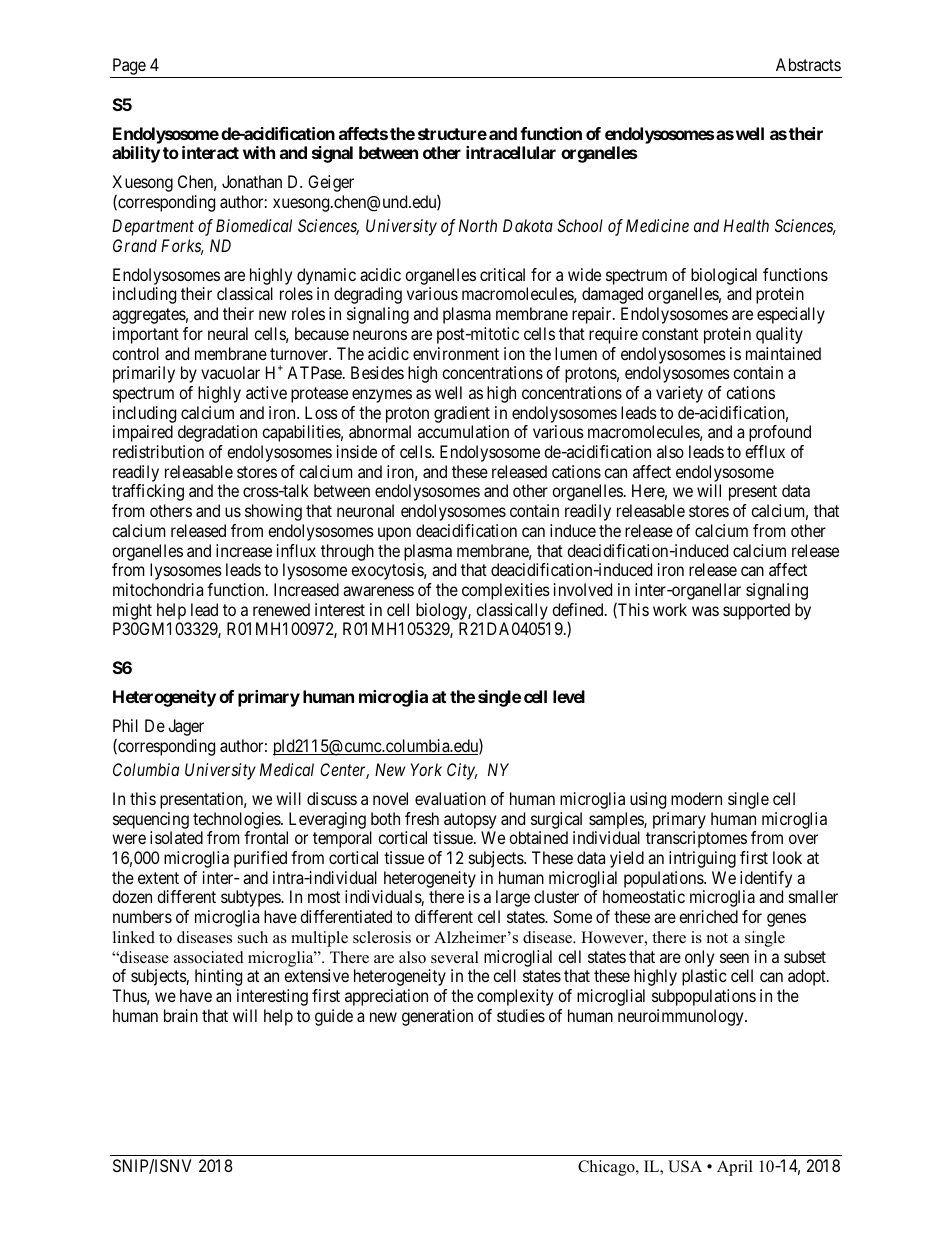  Describe the element at coordinates (478, 225) in the screenshot. I see `North` at that location.
